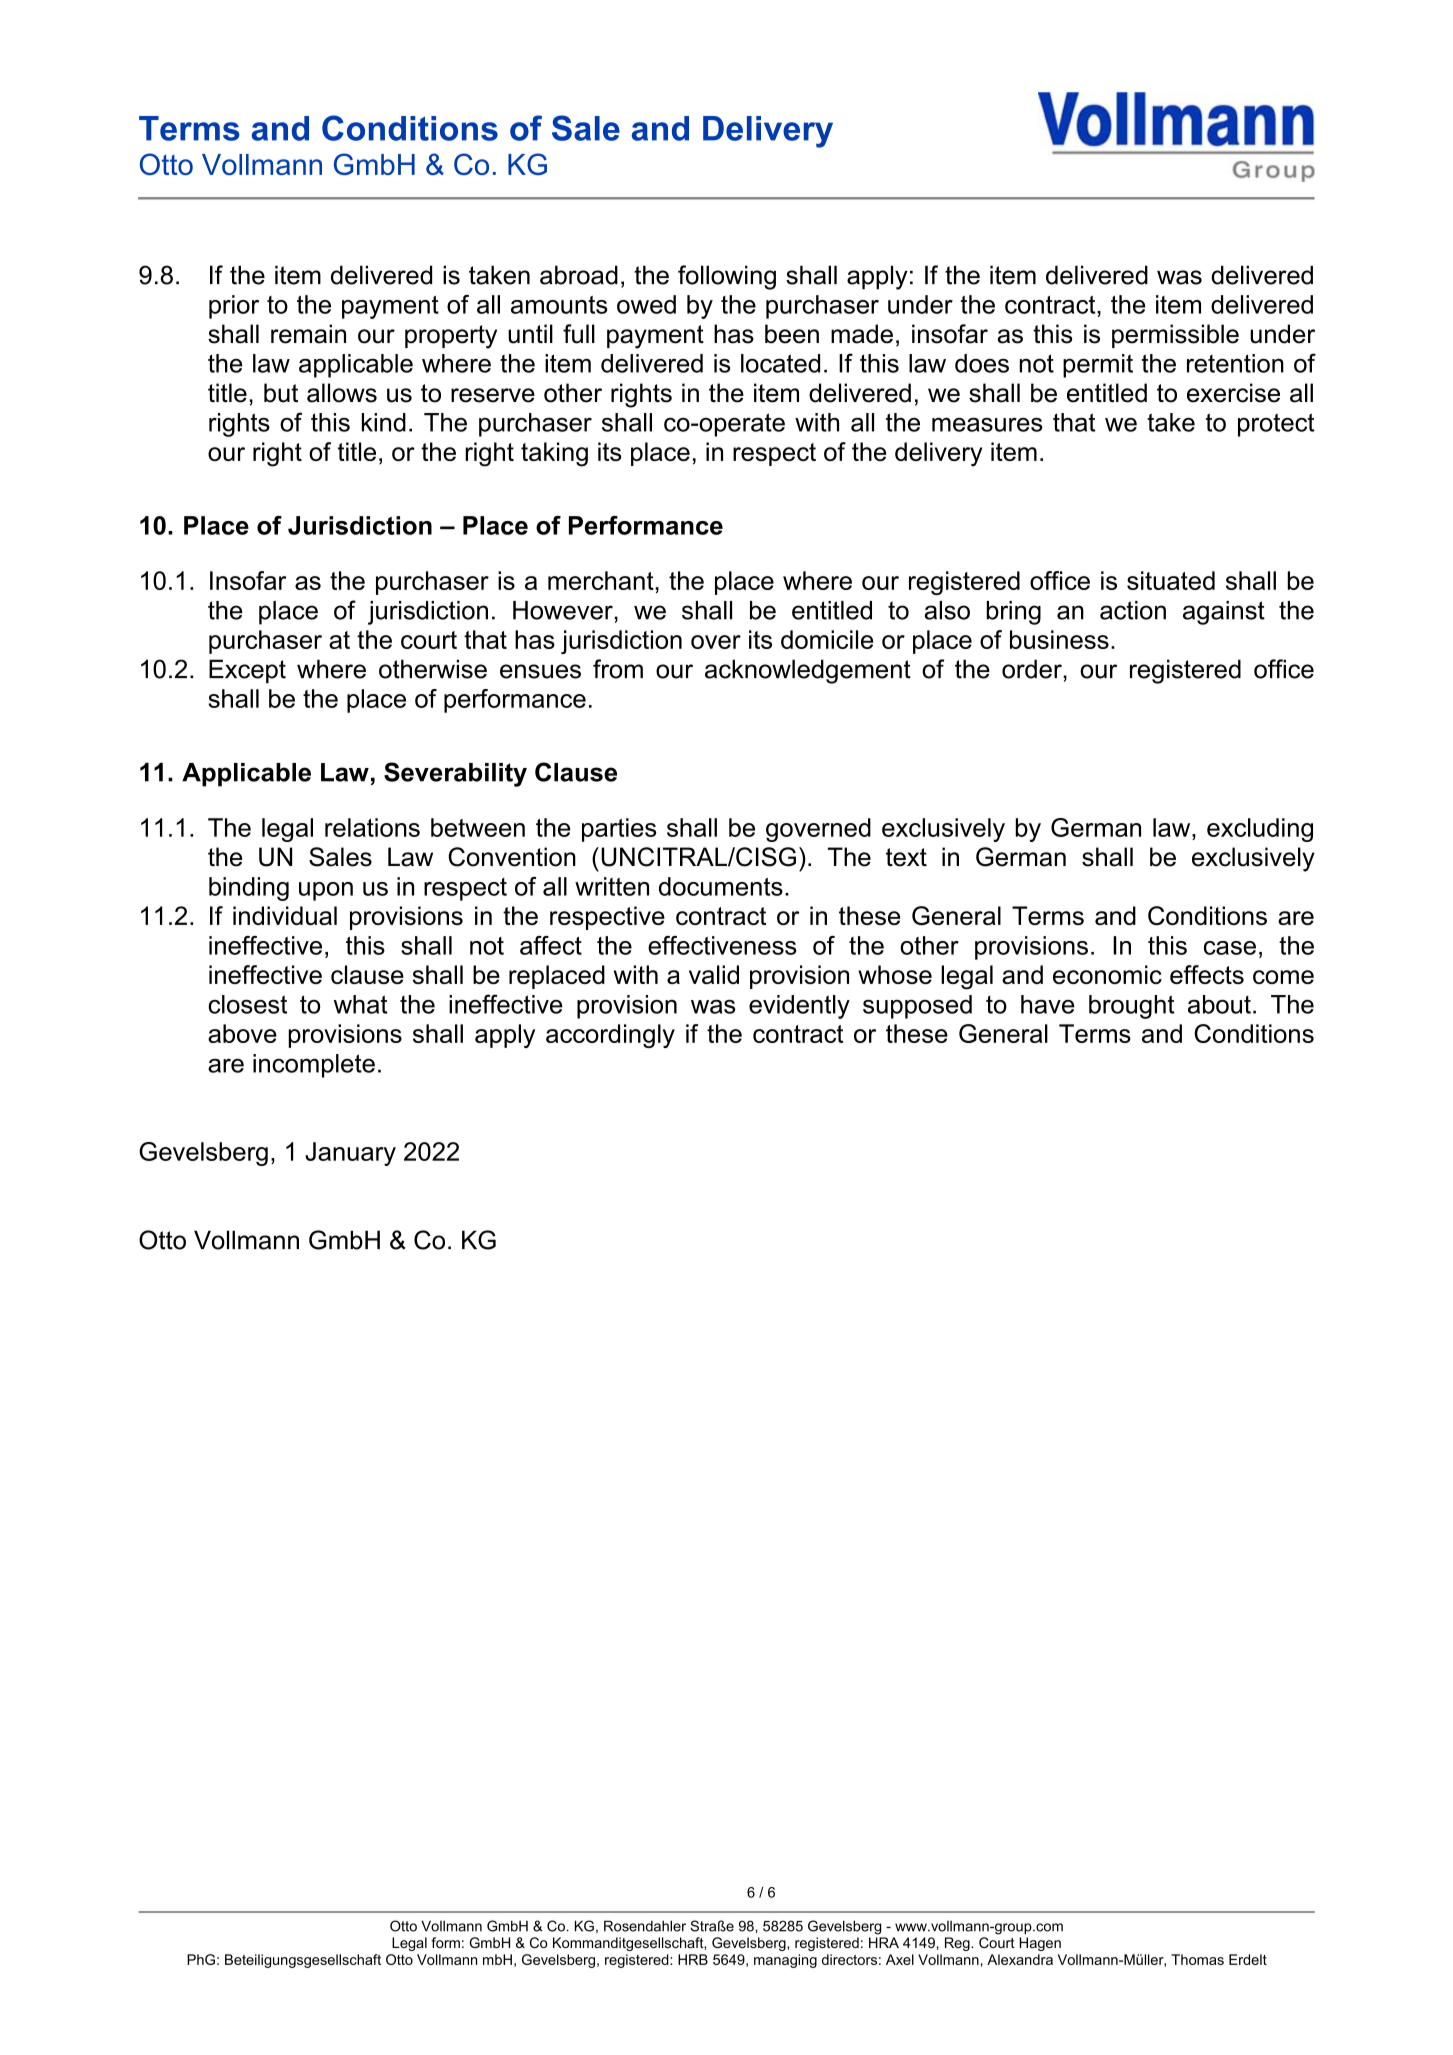 This page has height=2055, width=1453. Describe the element at coordinates (792, 334) in the page. I see `been` at that location.
